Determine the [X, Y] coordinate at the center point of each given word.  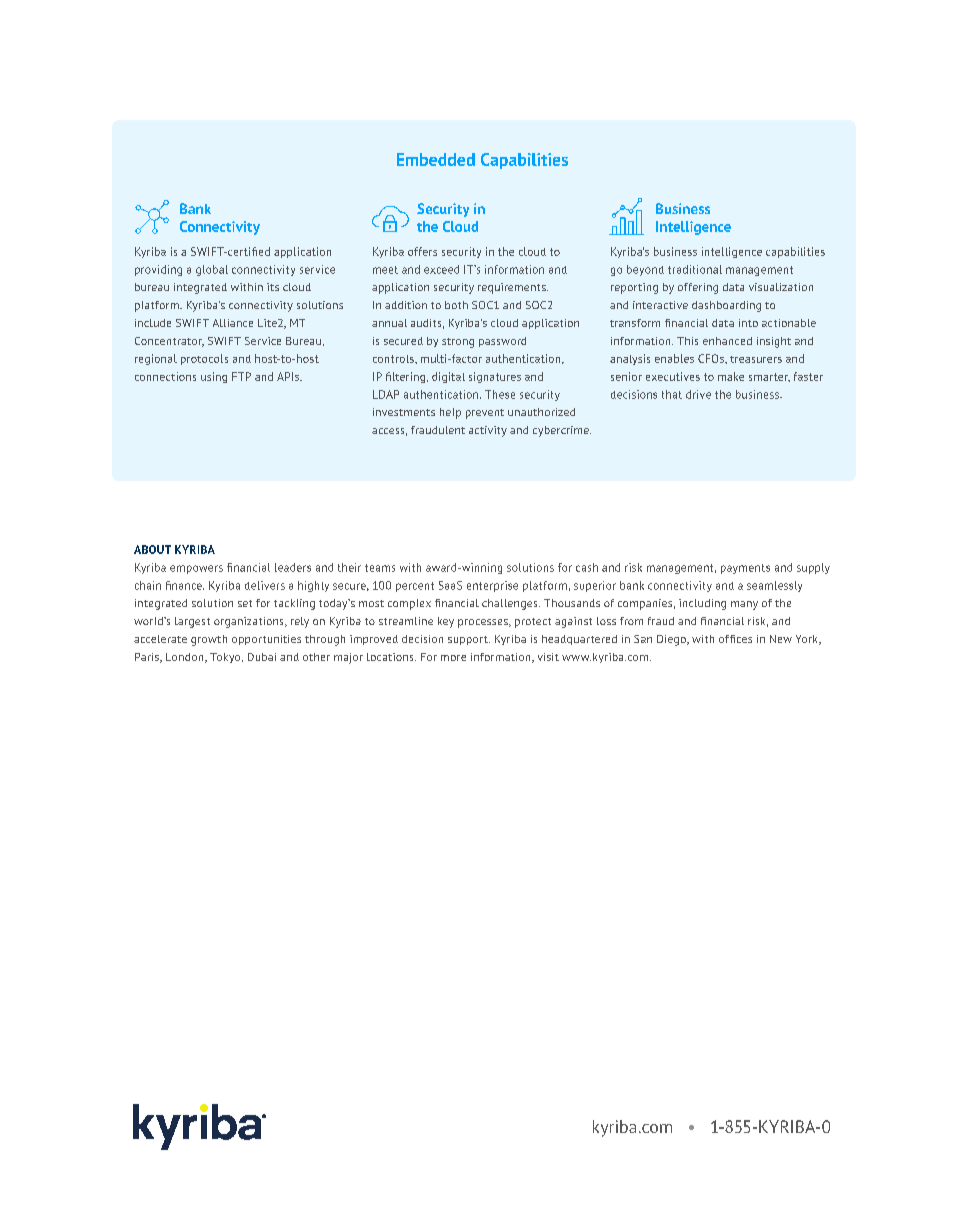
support [469, 640]
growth [209, 640]
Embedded [436, 159]
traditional [695, 269]
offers [422, 251]
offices [735, 639]
